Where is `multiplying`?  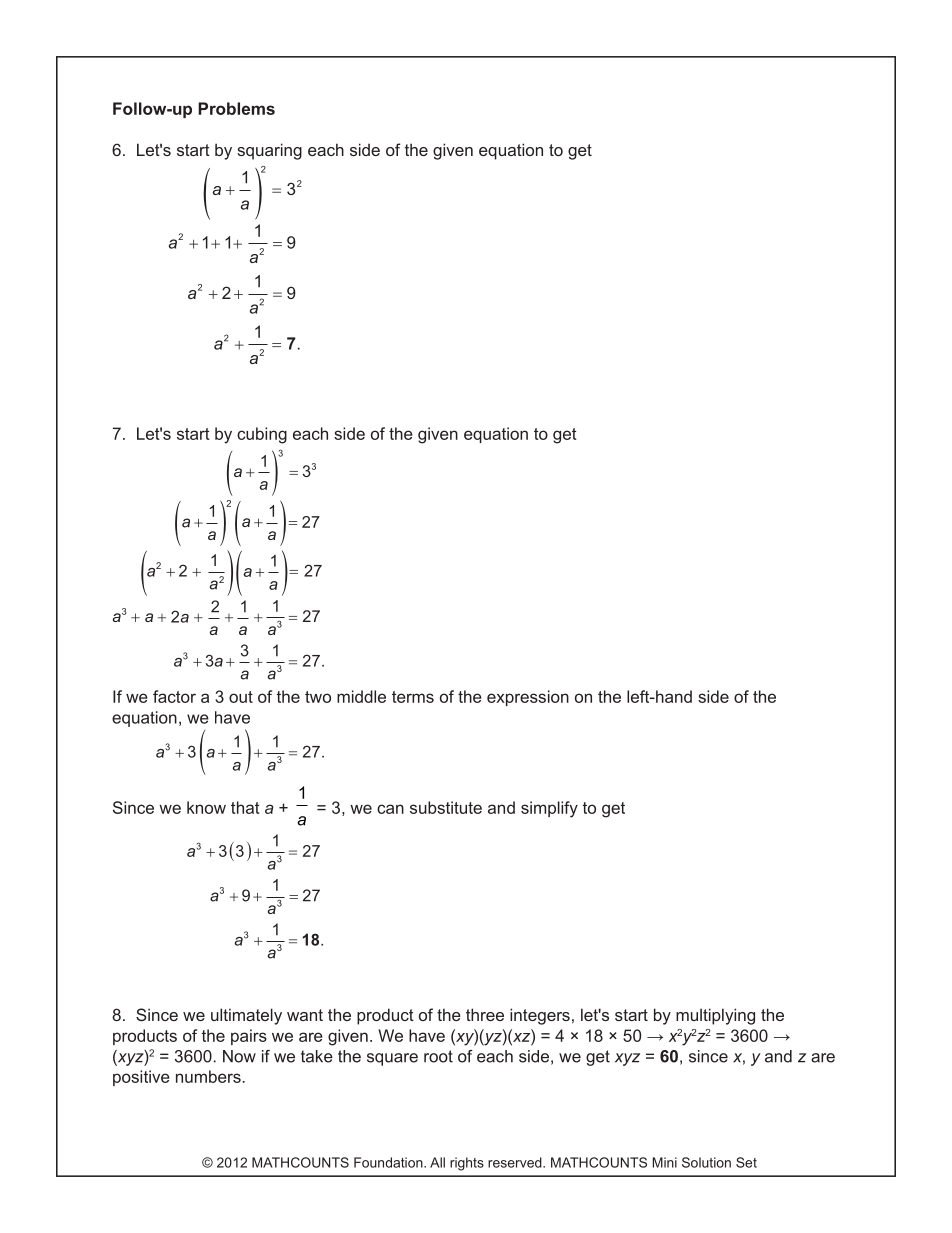 multiplying is located at coordinates (715, 1016).
